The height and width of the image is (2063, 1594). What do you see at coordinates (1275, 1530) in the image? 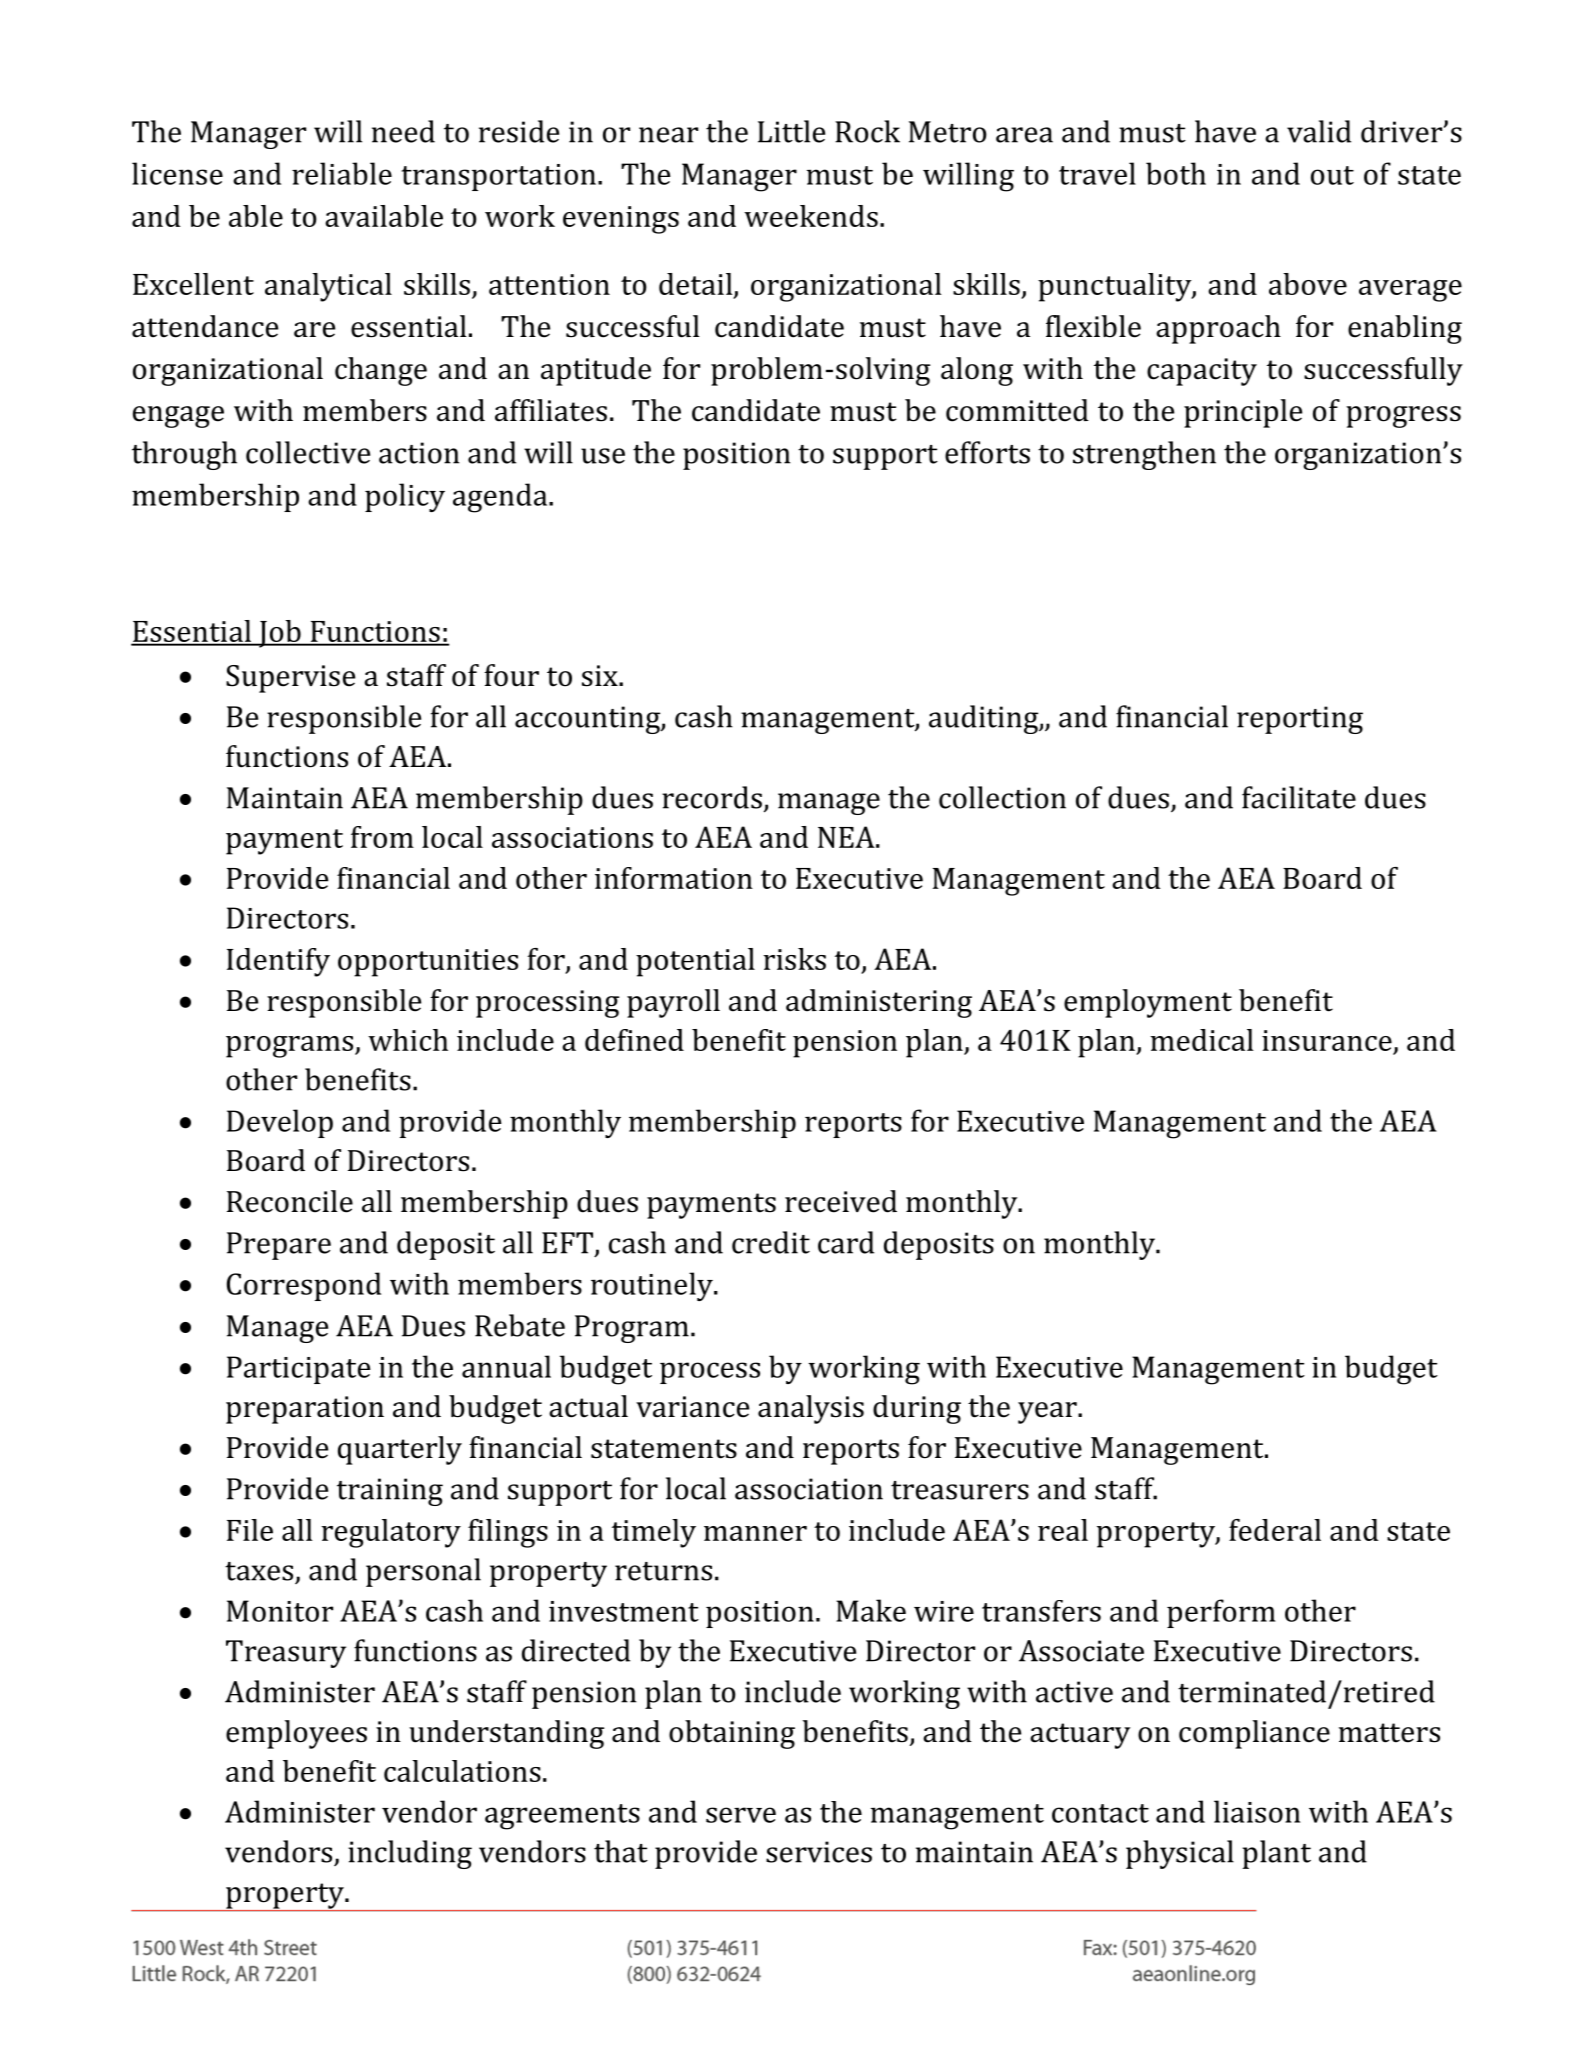
I see `federal` at bounding box center [1275, 1530].
